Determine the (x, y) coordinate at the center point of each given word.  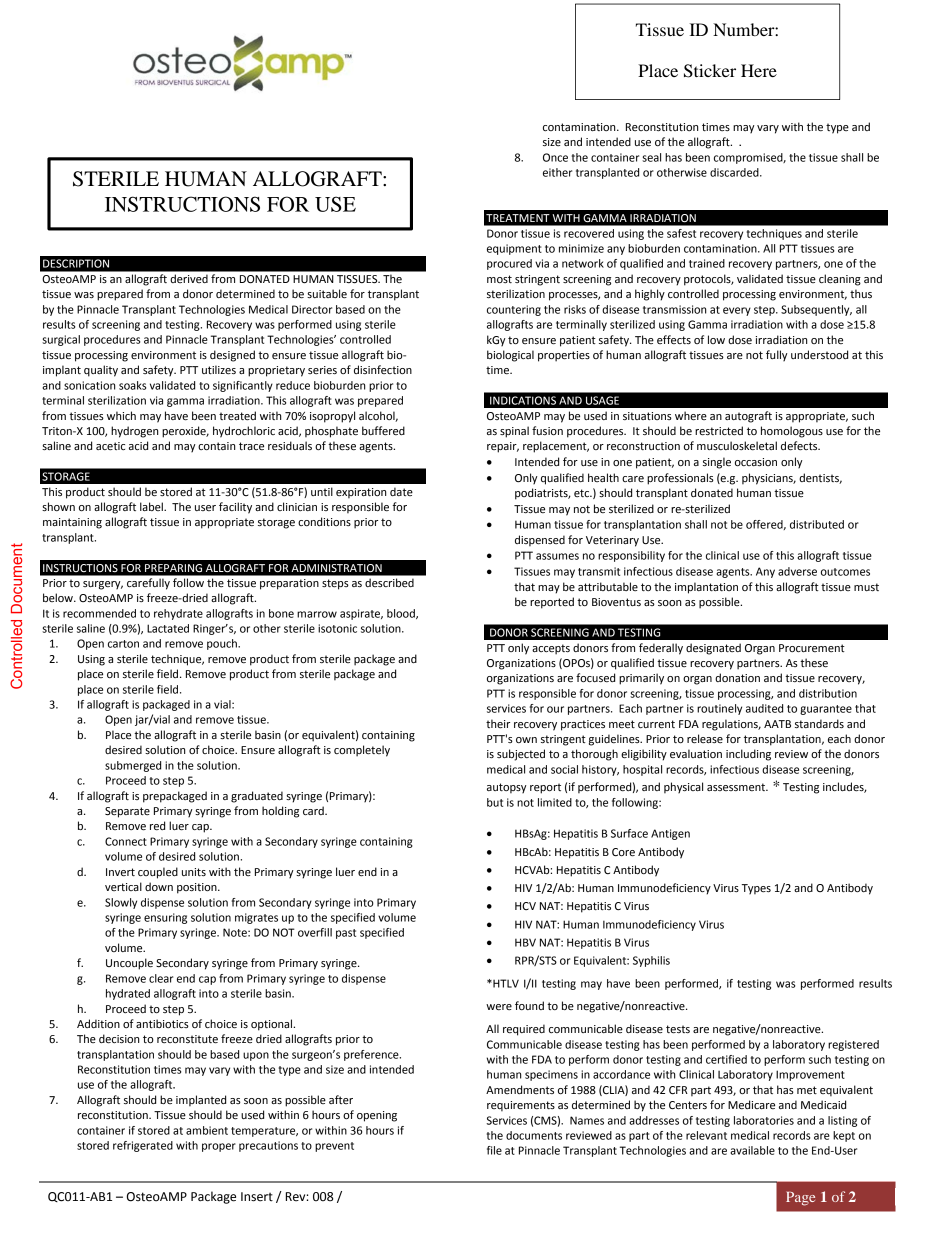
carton (123, 644)
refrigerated (143, 1146)
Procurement (812, 648)
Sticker (710, 71)
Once (555, 157)
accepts (551, 649)
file (494, 1150)
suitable (327, 294)
